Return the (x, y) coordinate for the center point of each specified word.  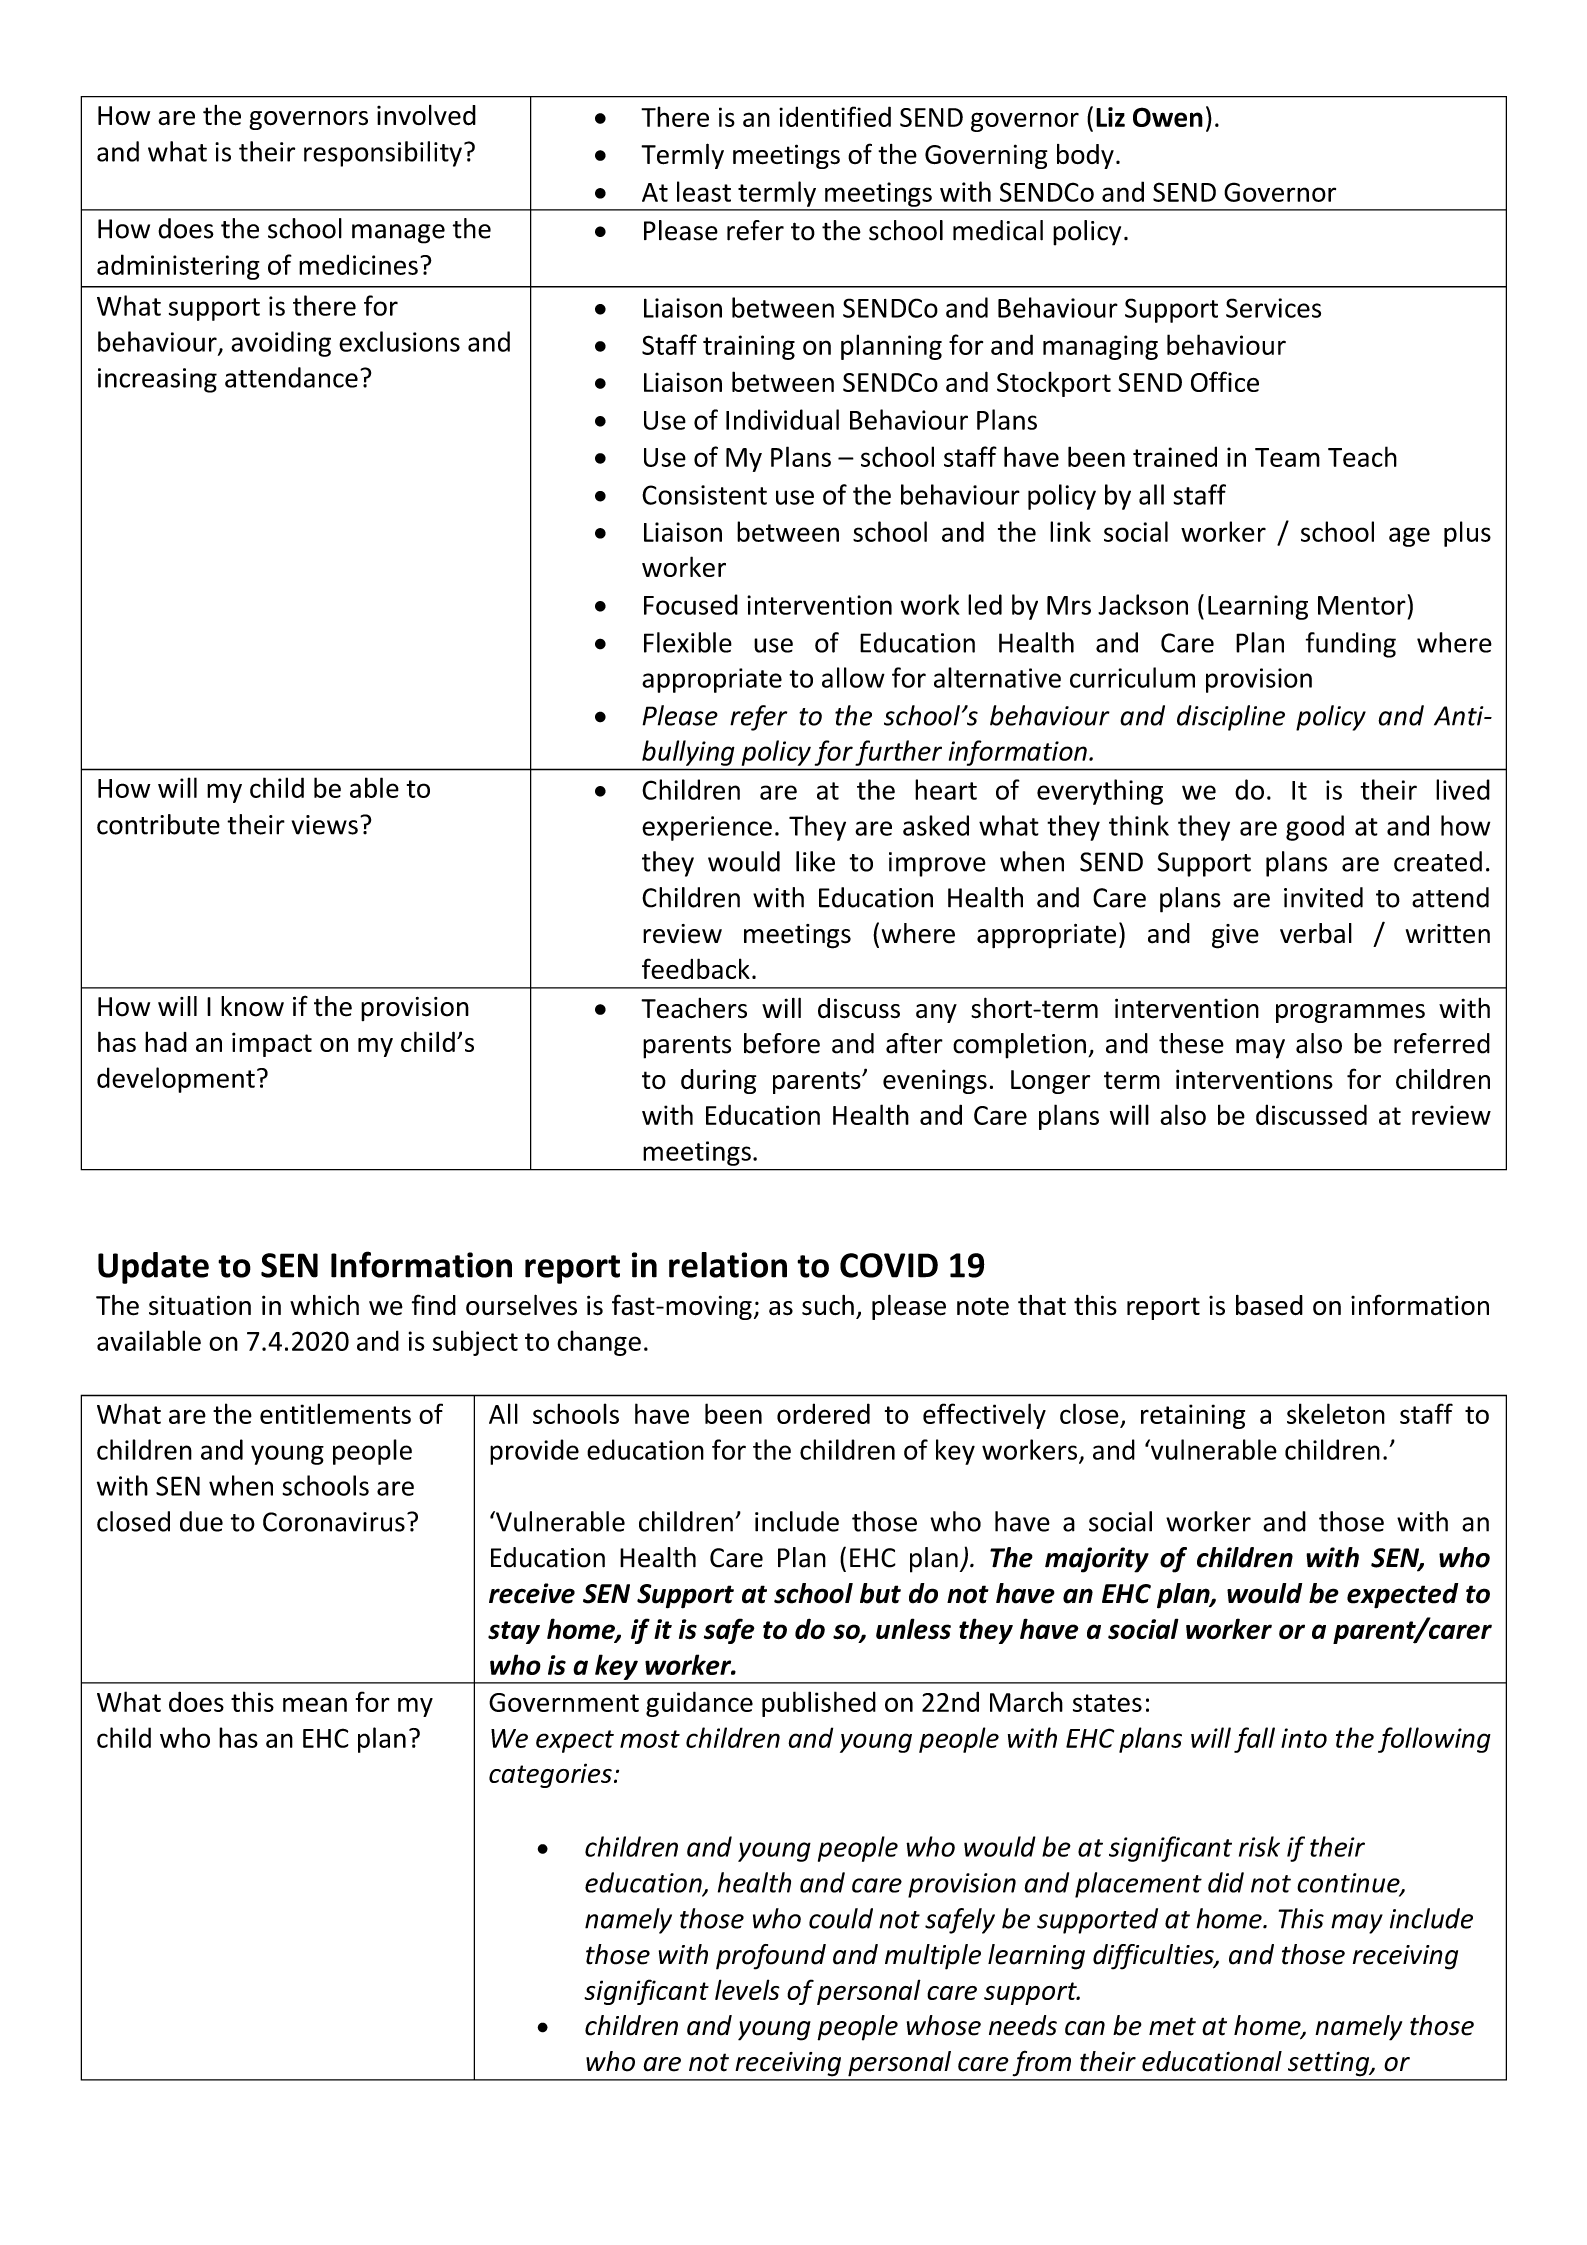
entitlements (335, 1413)
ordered (823, 1413)
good (1315, 828)
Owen (1168, 117)
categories (550, 1775)
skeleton (1336, 1413)
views (325, 825)
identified (835, 116)
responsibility (383, 154)
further (899, 753)
